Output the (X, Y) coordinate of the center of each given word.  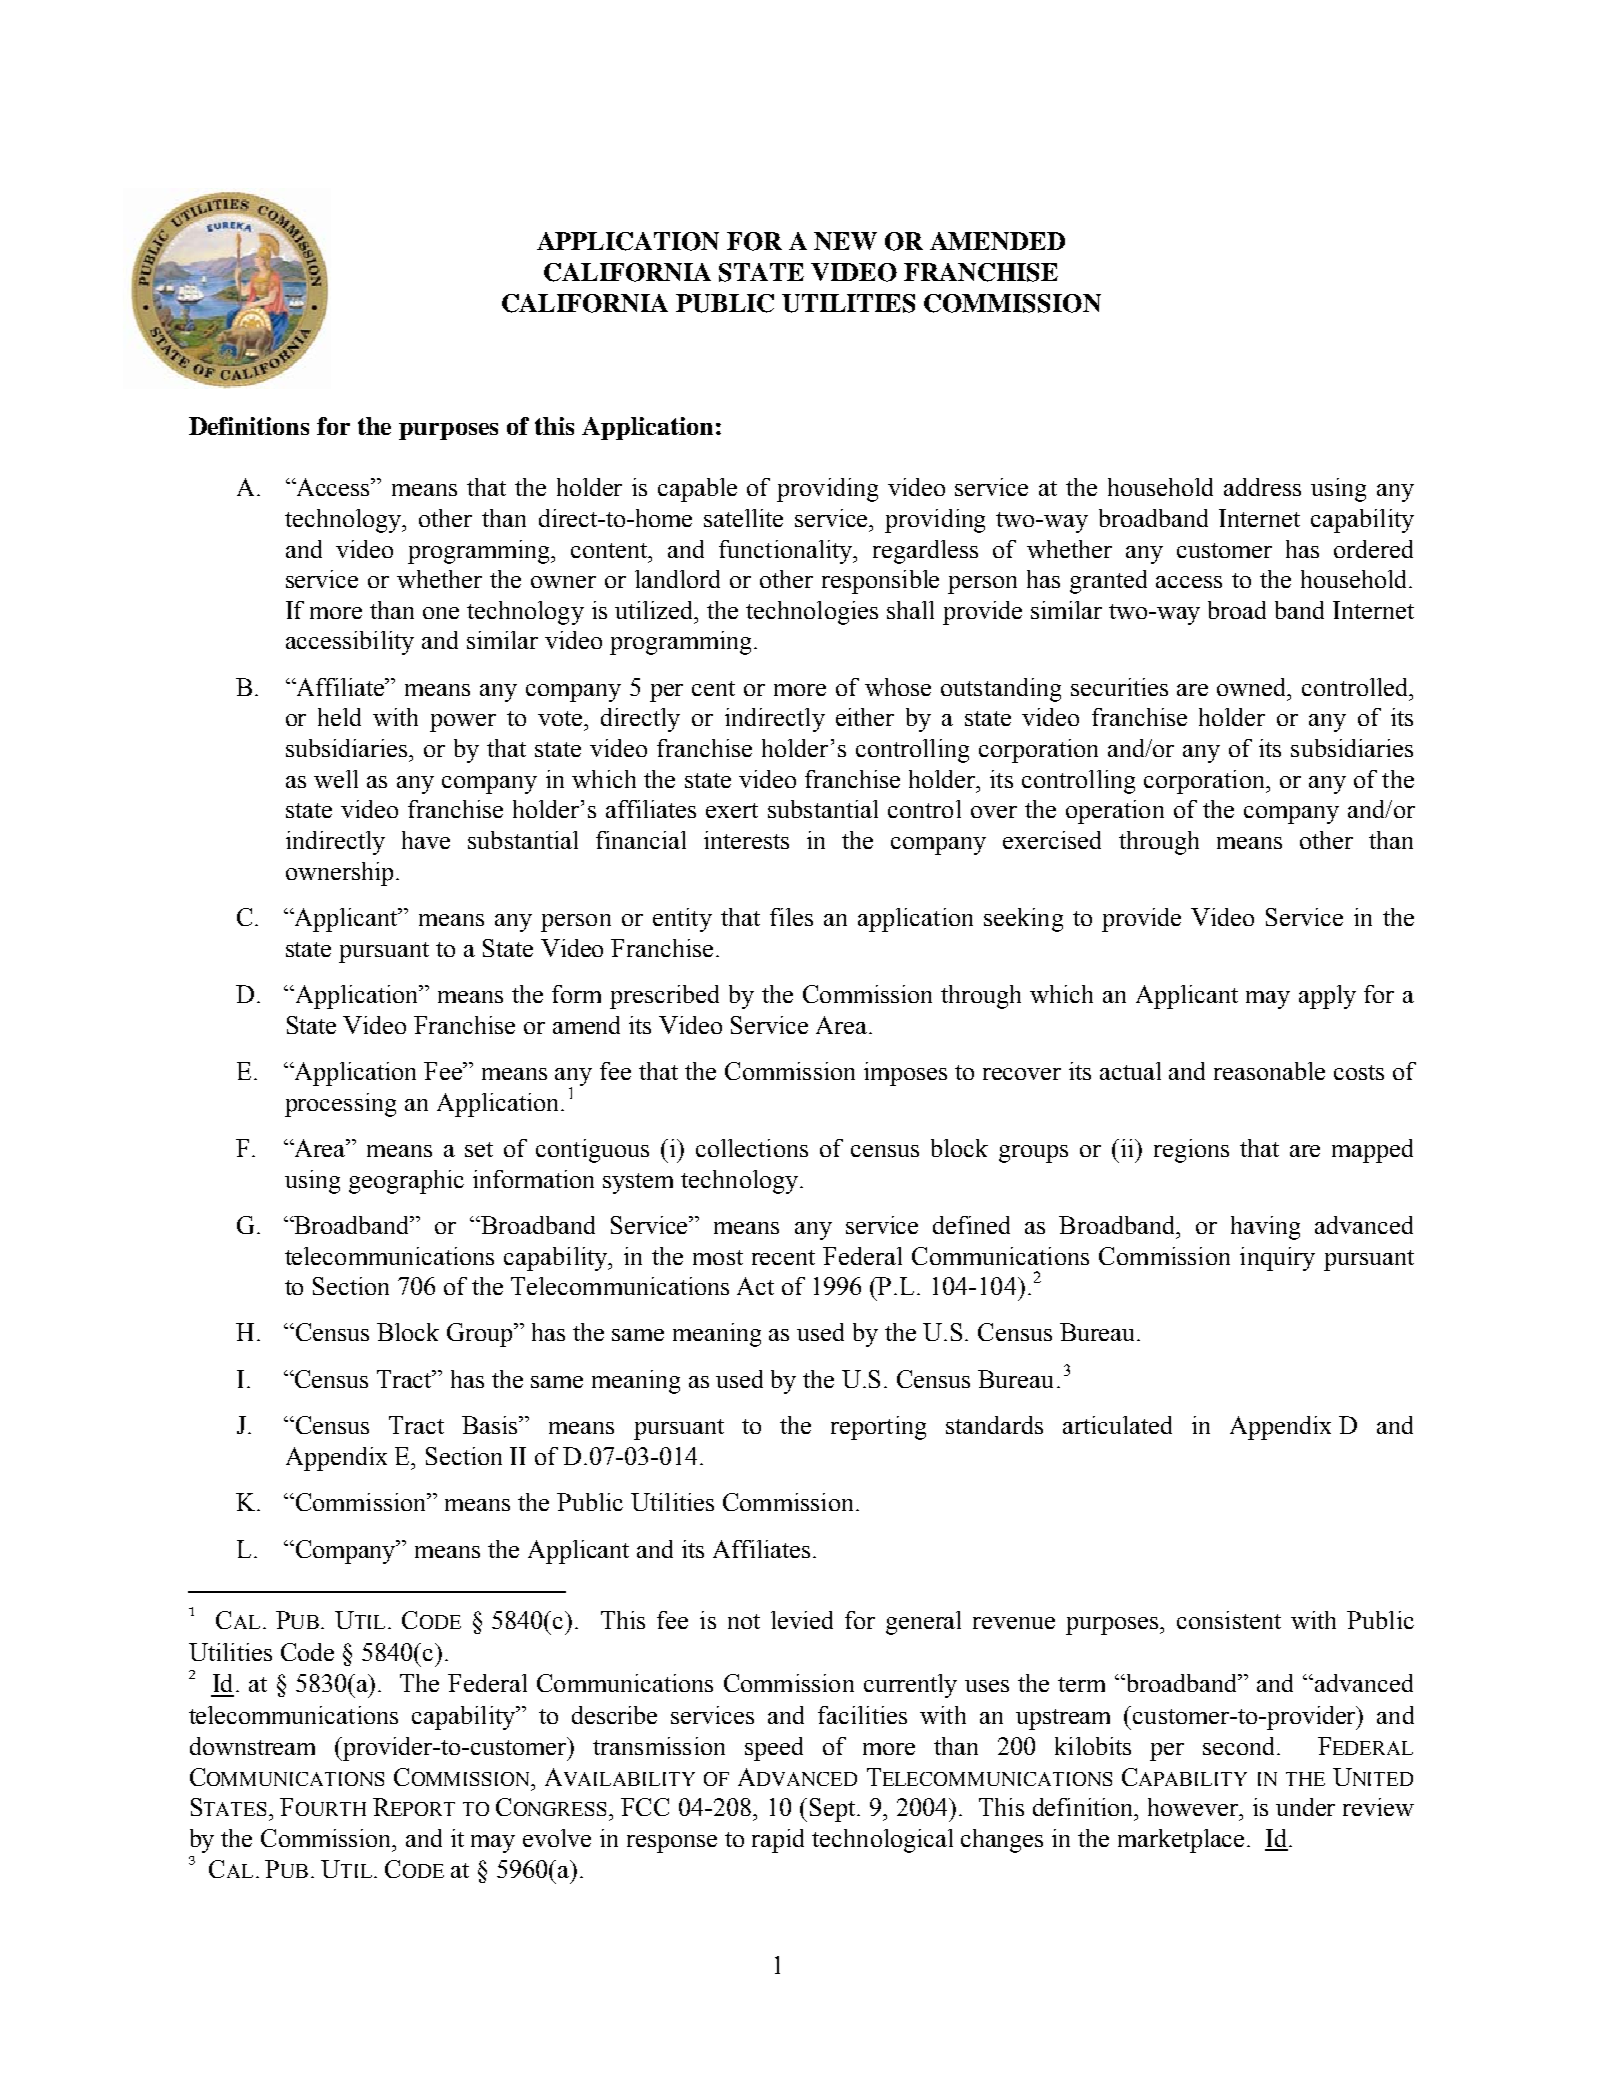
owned (1253, 687)
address (1262, 487)
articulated (1117, 1425)
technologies (812, 613)
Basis (491, 1425)
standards (994, 1425)
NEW (845, 241)
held (339, 717)
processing (340, 1105)
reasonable (1269, 1071)
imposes (905, 1074)
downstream (252, 1746)
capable (697, 490)
